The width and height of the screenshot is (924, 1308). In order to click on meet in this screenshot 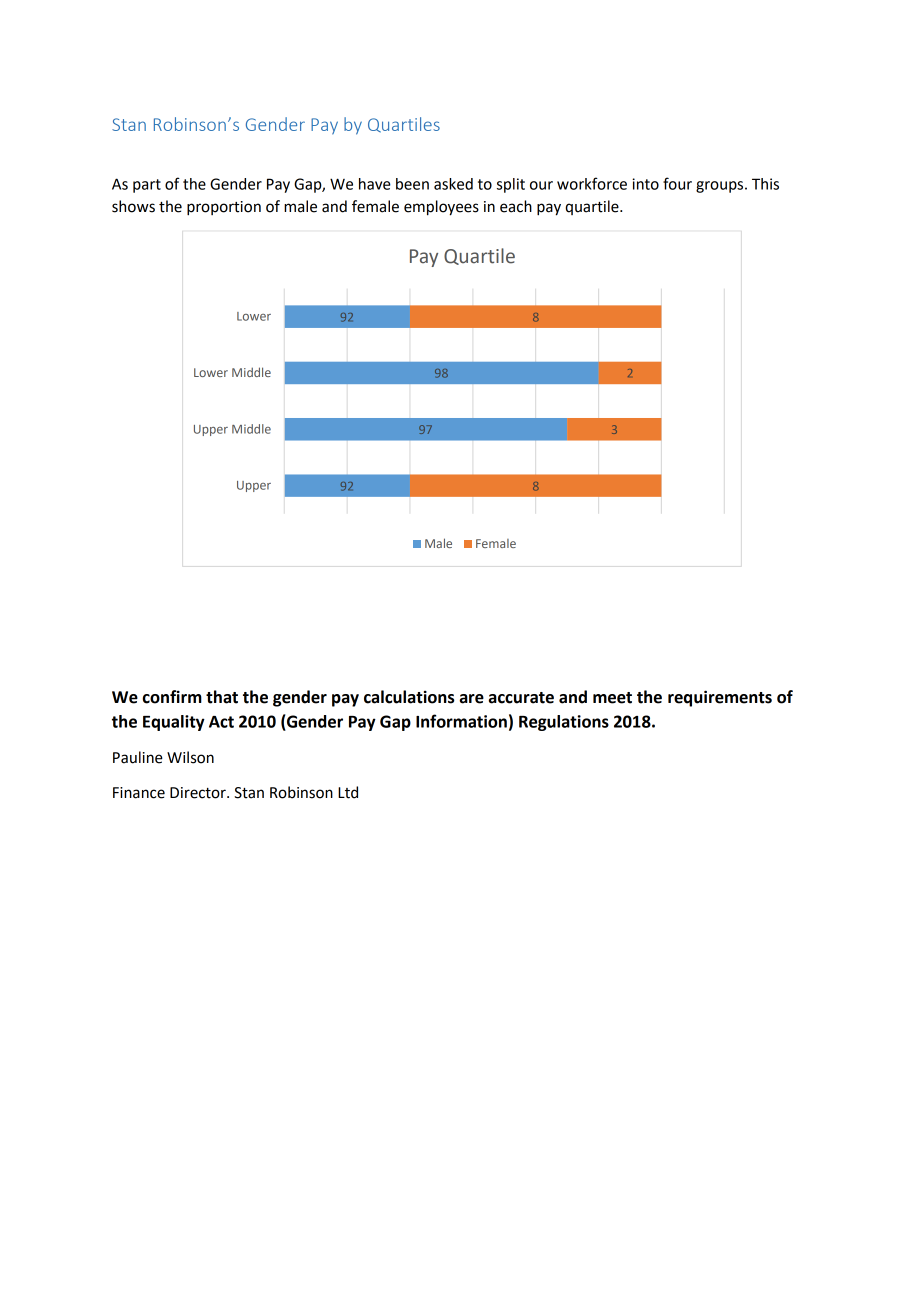, I will do `click(612, 698)`.
